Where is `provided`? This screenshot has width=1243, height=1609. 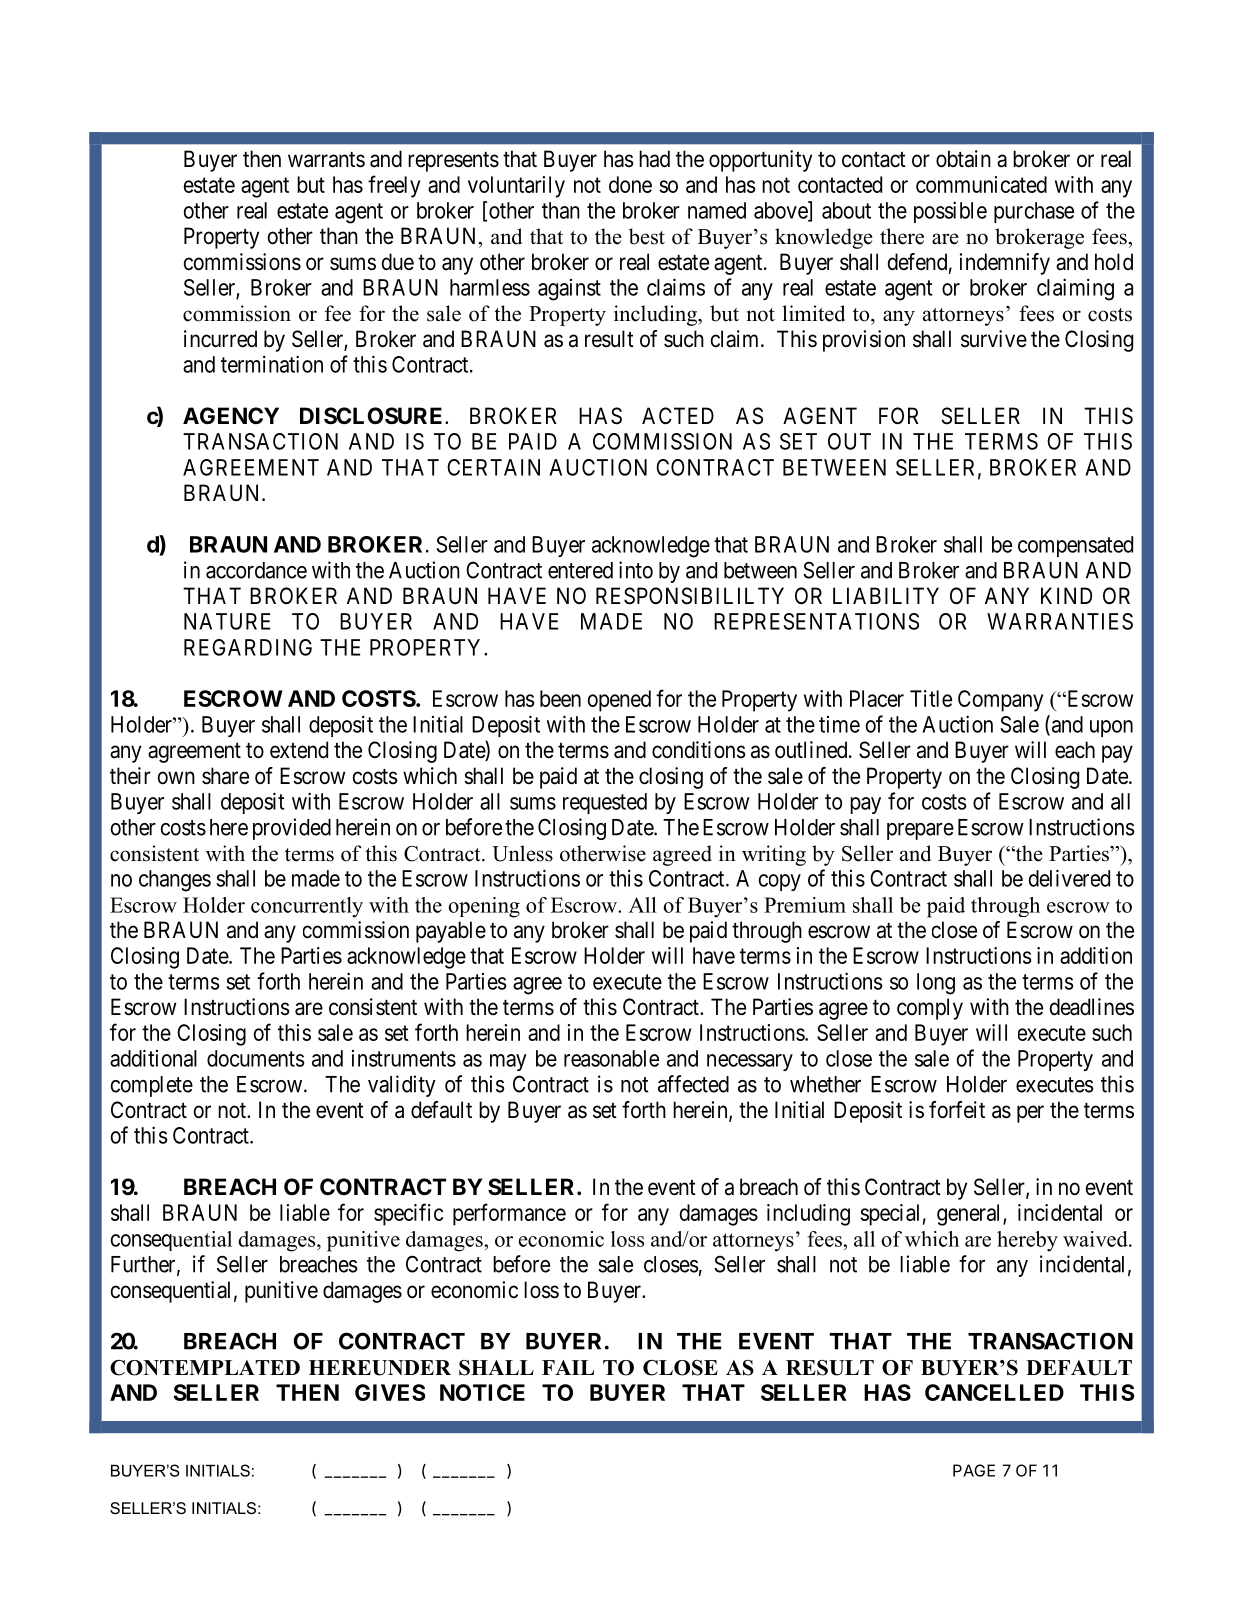 provided is located at coordinates (292, 829).
